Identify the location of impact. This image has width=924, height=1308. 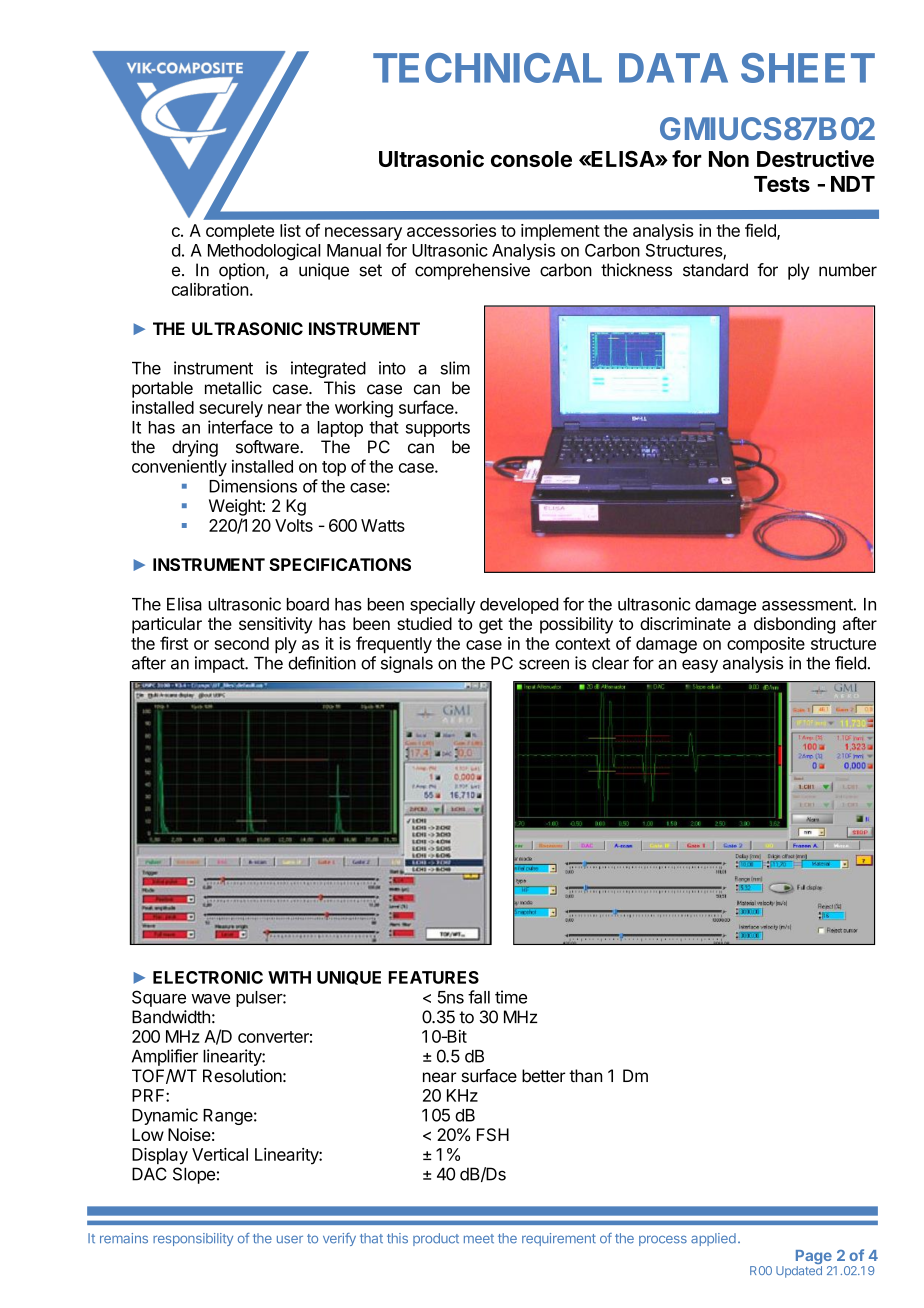
(220, 664).
